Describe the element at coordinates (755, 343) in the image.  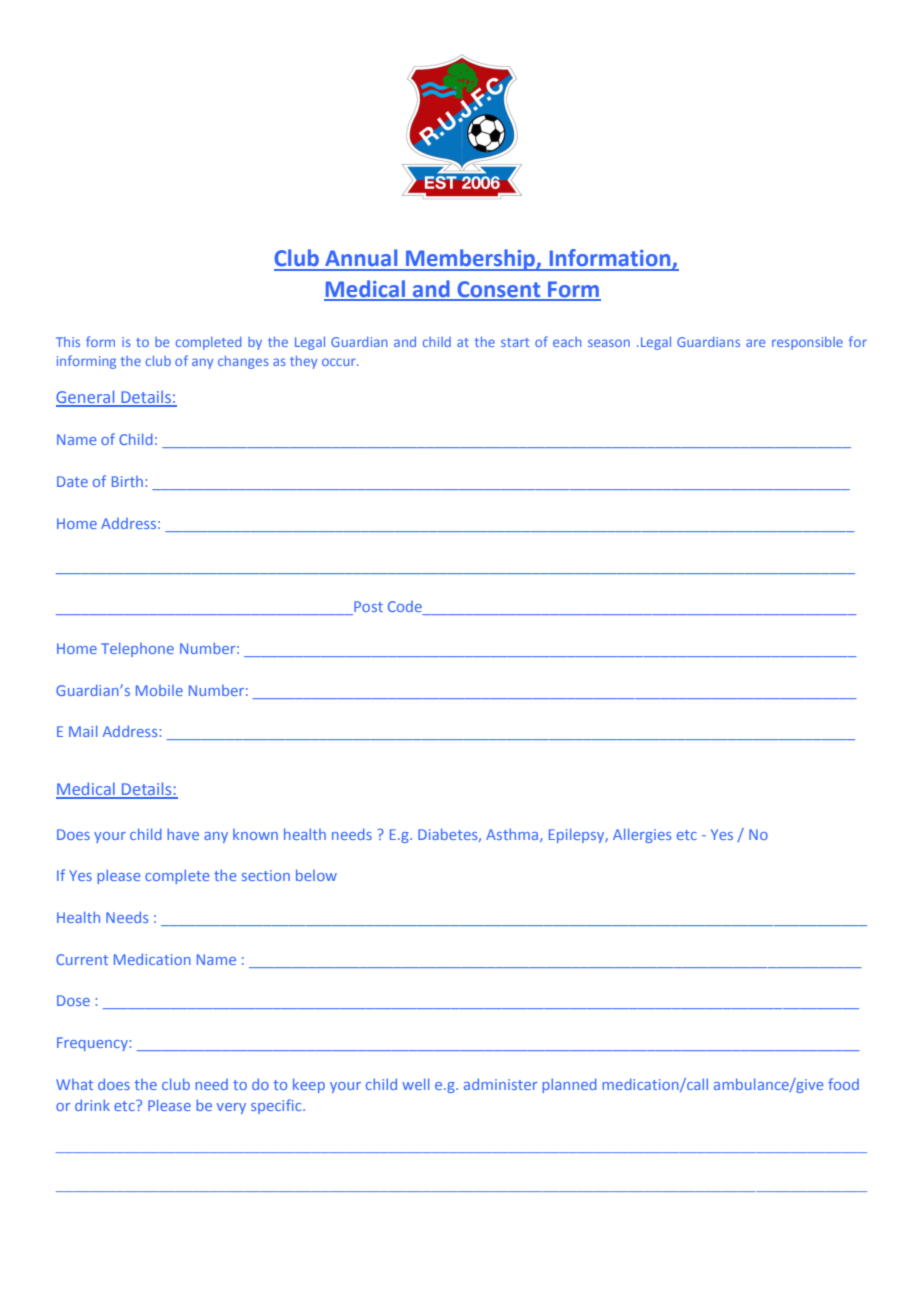
I see `are` at that location.
